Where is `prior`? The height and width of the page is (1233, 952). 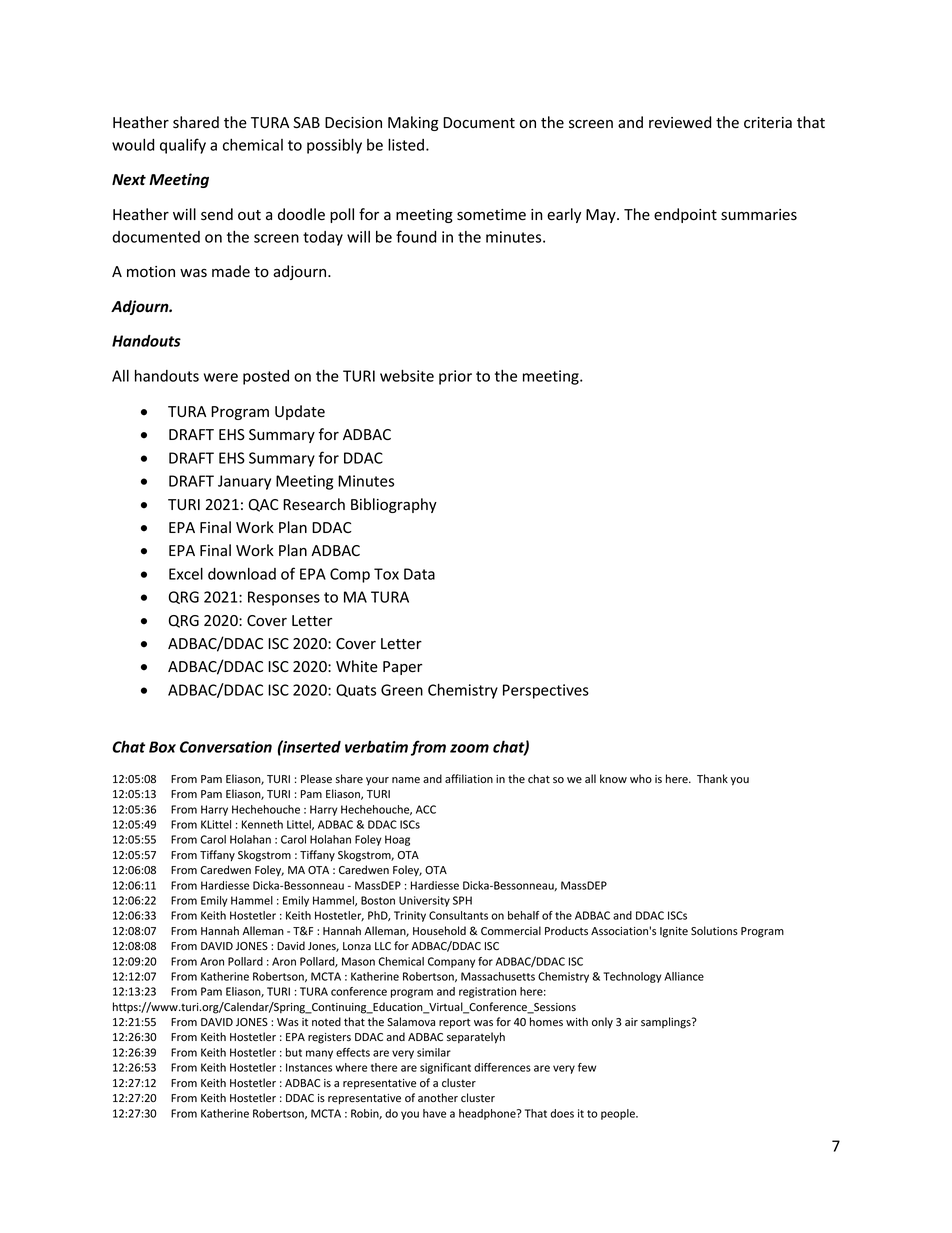 prior is located at coordinates (455, 377).
